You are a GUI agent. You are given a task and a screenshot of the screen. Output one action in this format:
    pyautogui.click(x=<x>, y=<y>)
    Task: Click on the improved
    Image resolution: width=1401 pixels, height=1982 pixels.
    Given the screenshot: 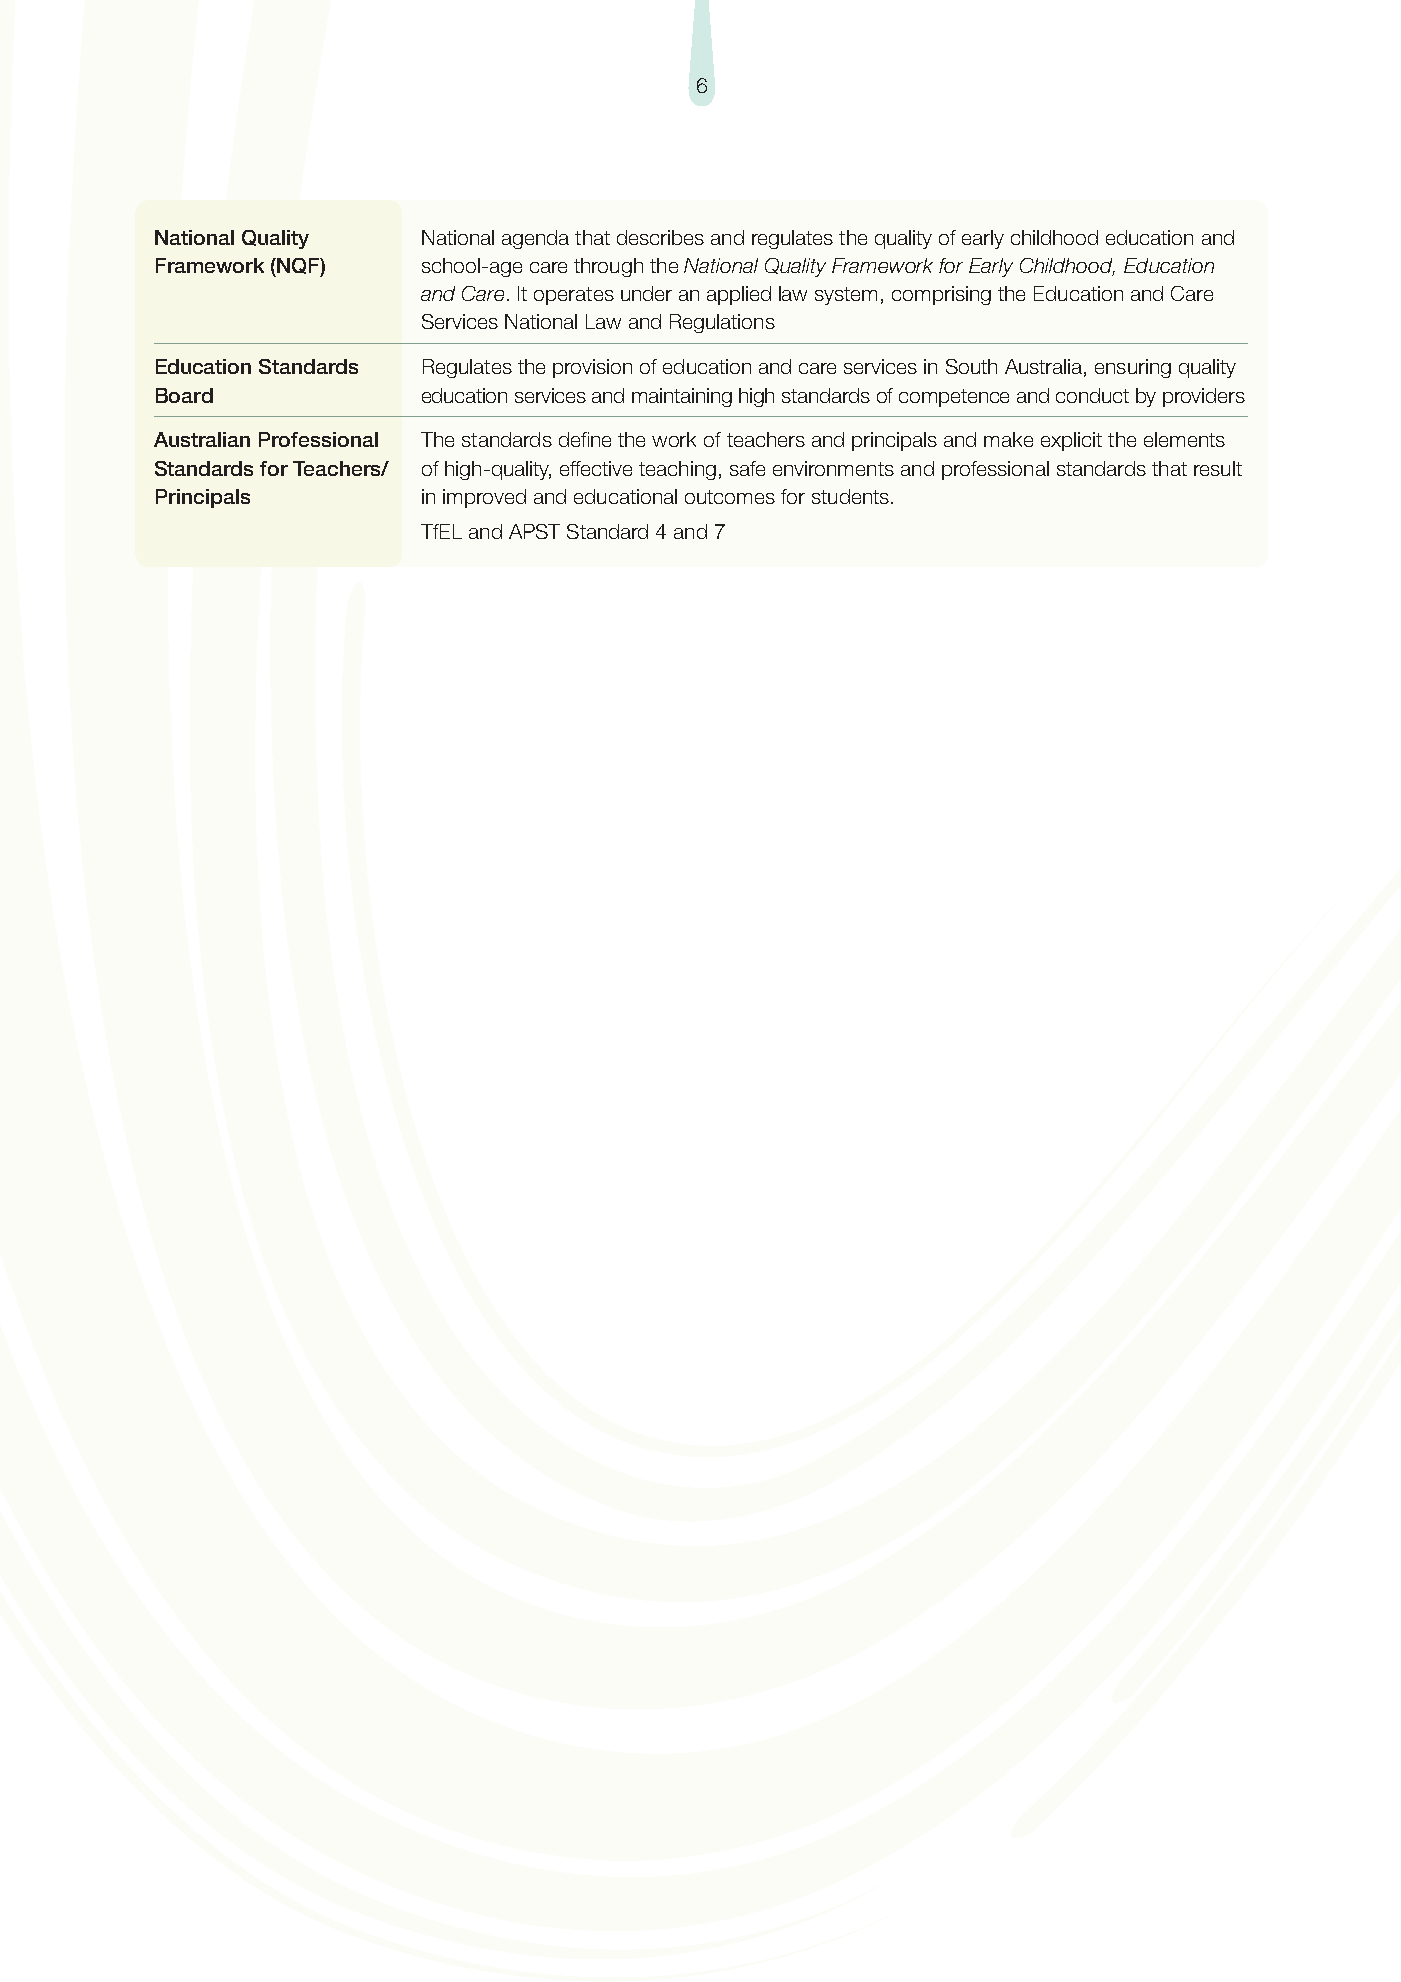 What is the action you would take?
    pyautogui.click(x=484, y=498)
